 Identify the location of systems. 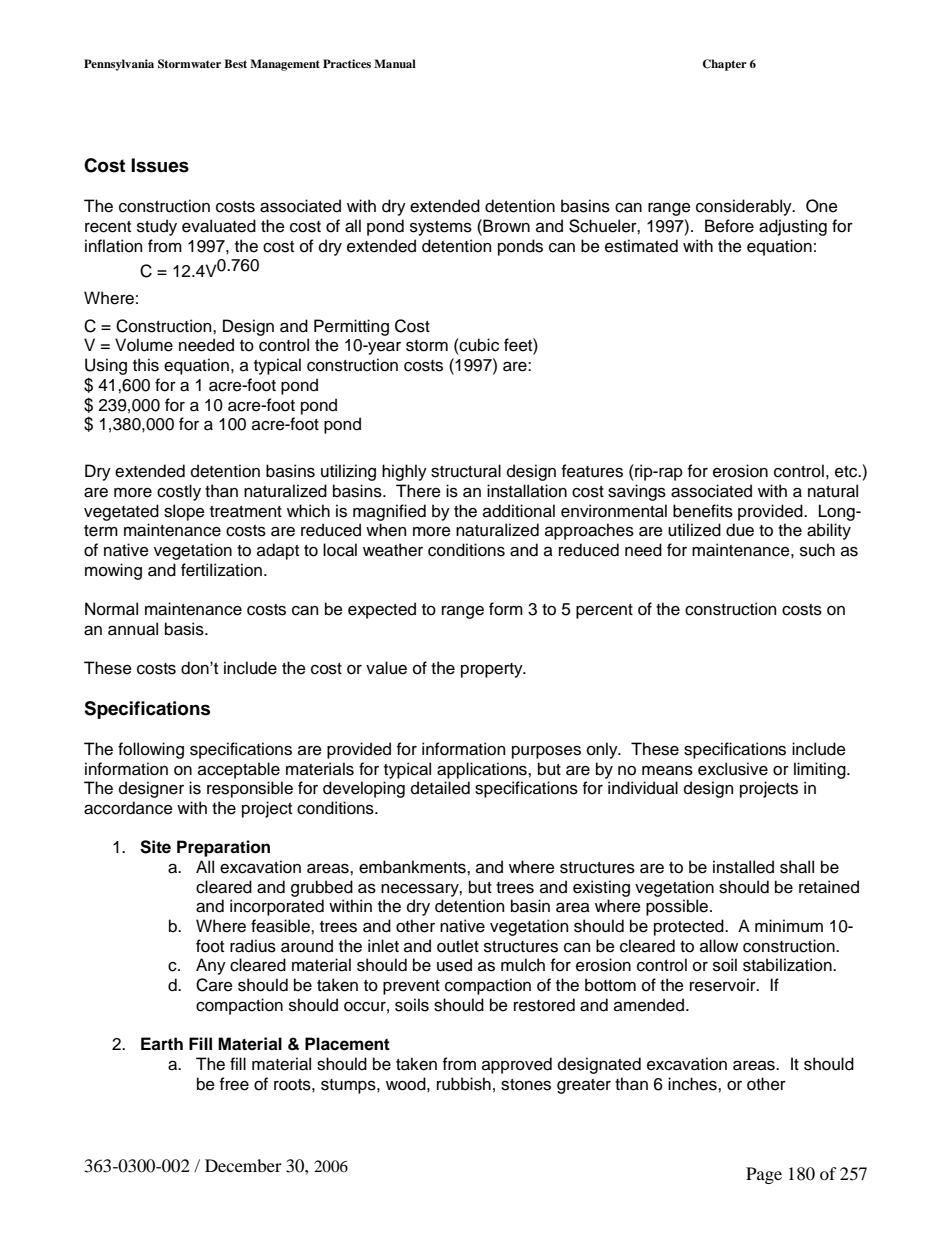
(441, 228).
